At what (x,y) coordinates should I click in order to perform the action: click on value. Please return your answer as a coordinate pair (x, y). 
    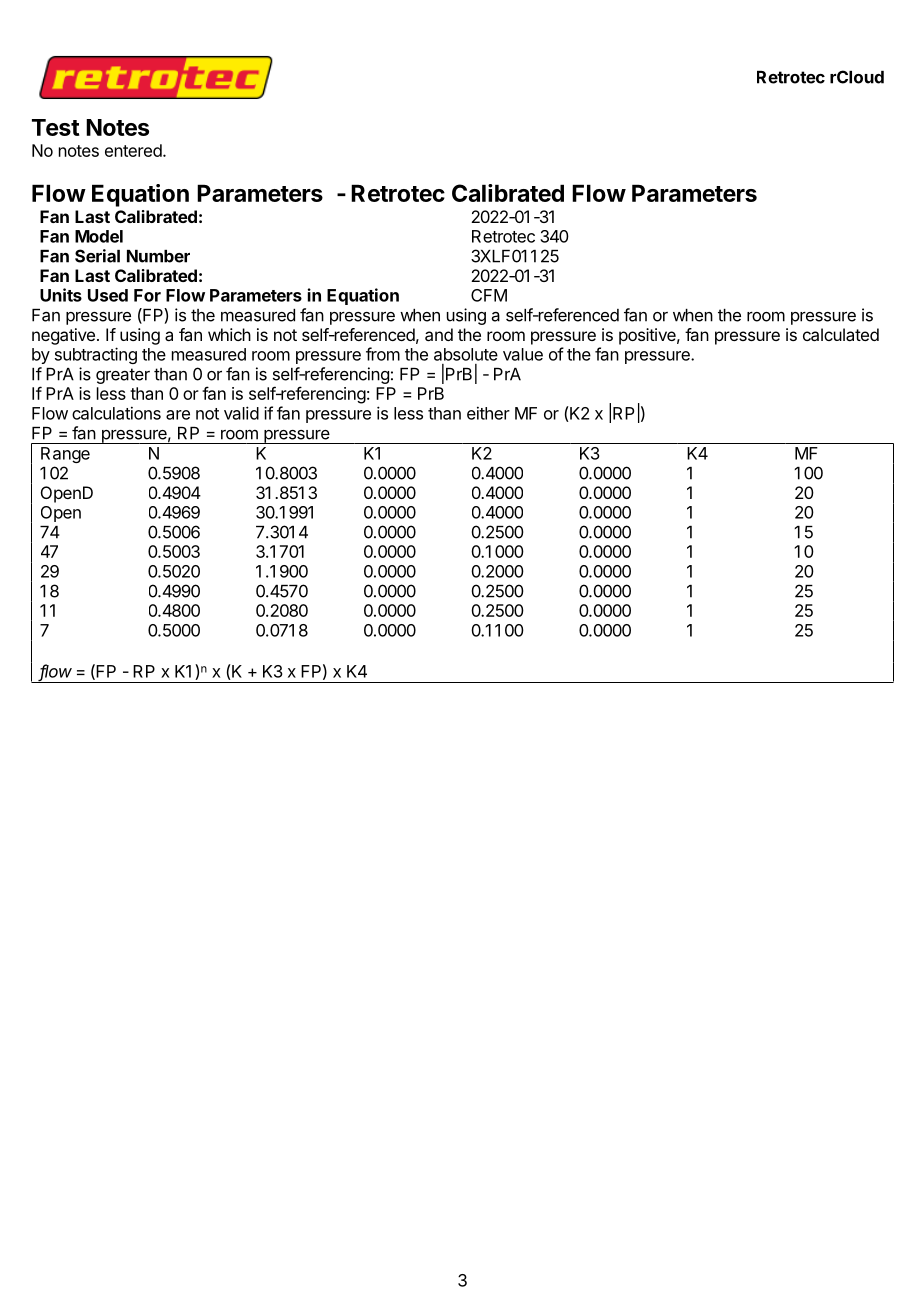
    Looking at the image, I should click on (523, 354).
